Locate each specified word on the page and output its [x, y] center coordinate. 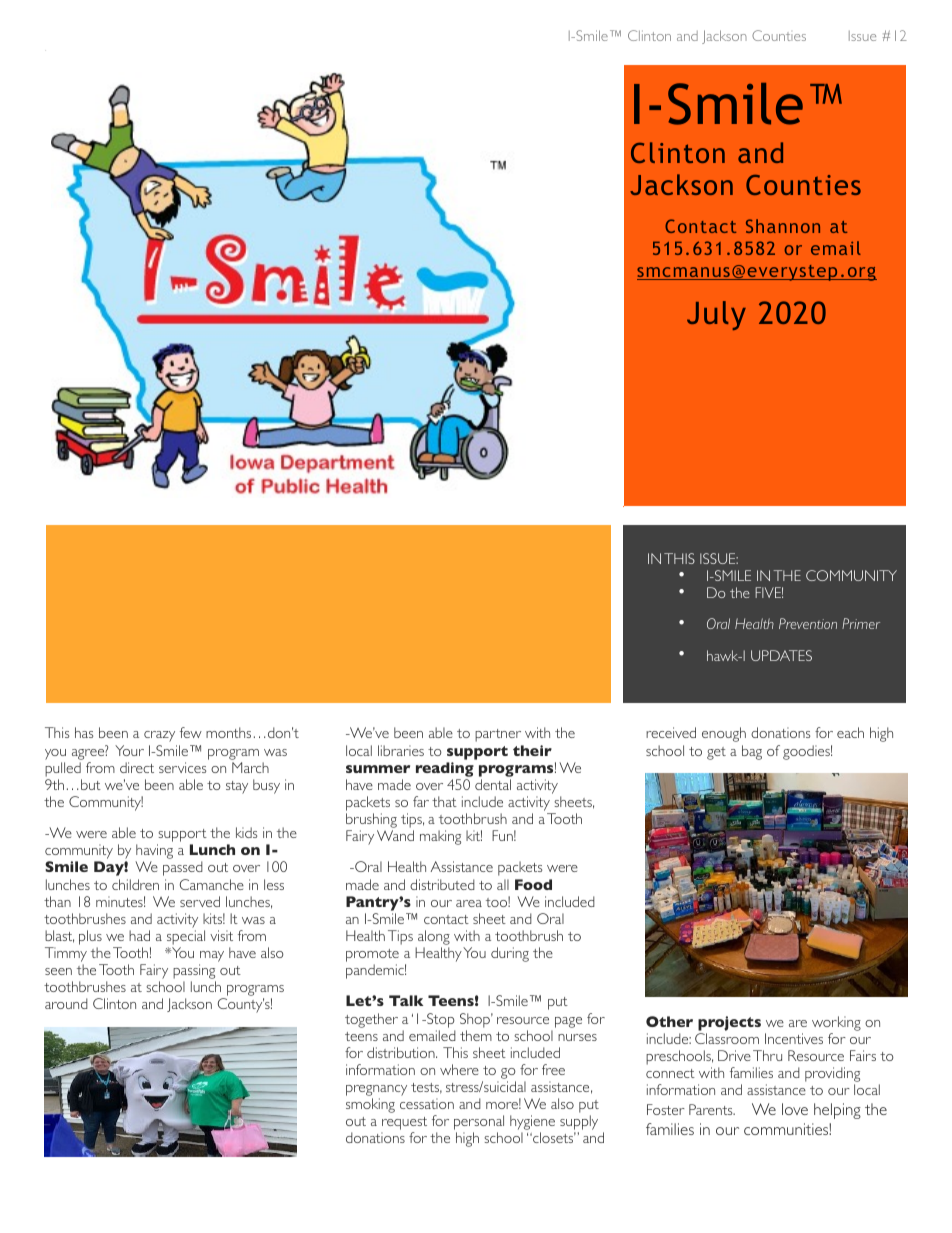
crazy [159, 736]
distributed [442, 884]
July [716, 315]
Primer [861, 623]
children [135, 884]
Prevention [808, 623]
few [191, 732]
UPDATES [781, 655]
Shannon [783, 226]
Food [533, 884]
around [66, 1003]
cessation [427, 1103]
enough [724, 734]
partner [498, 735]
